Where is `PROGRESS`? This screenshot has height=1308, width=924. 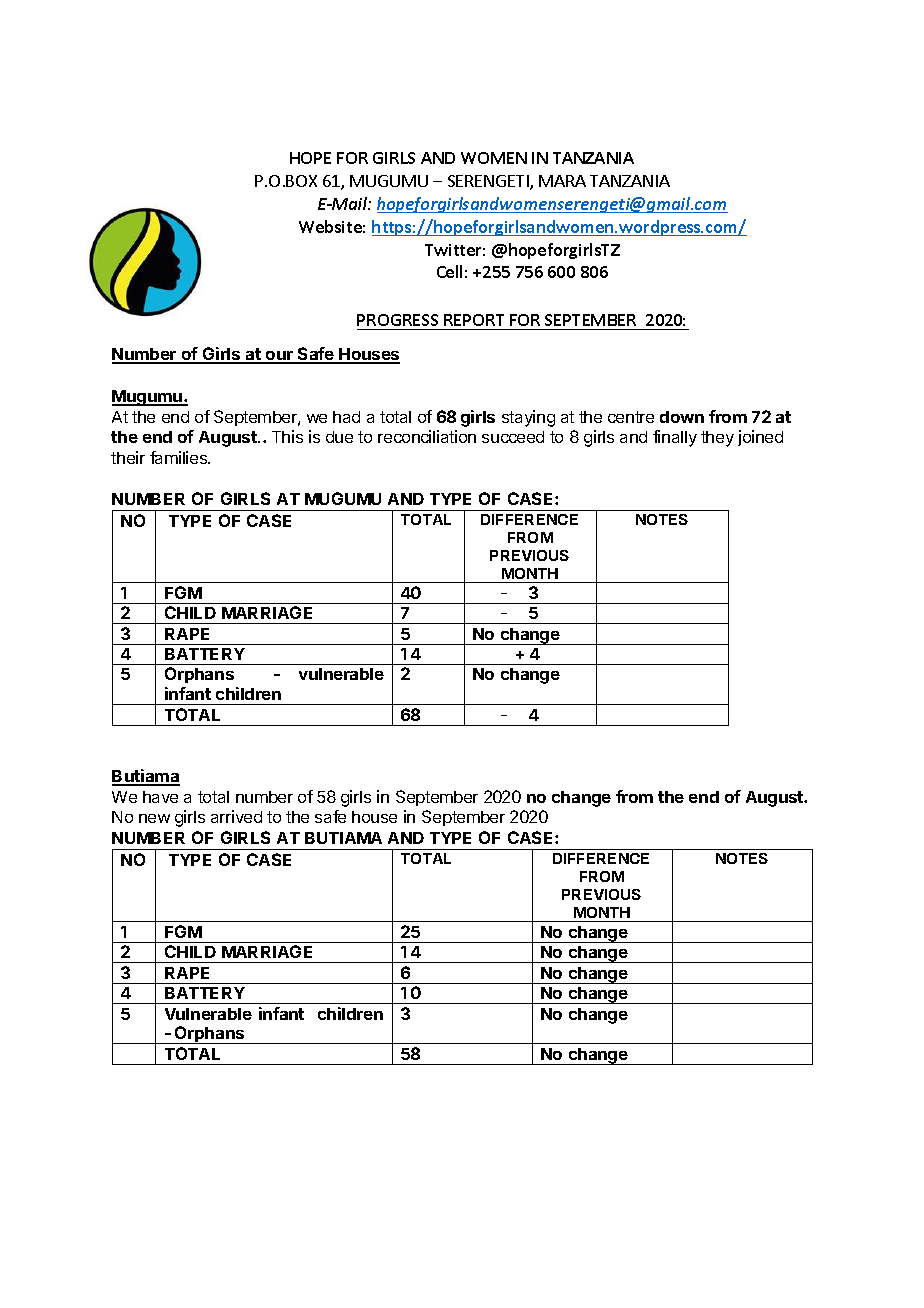
PROGRESS is located at coordinates (397, 320).
